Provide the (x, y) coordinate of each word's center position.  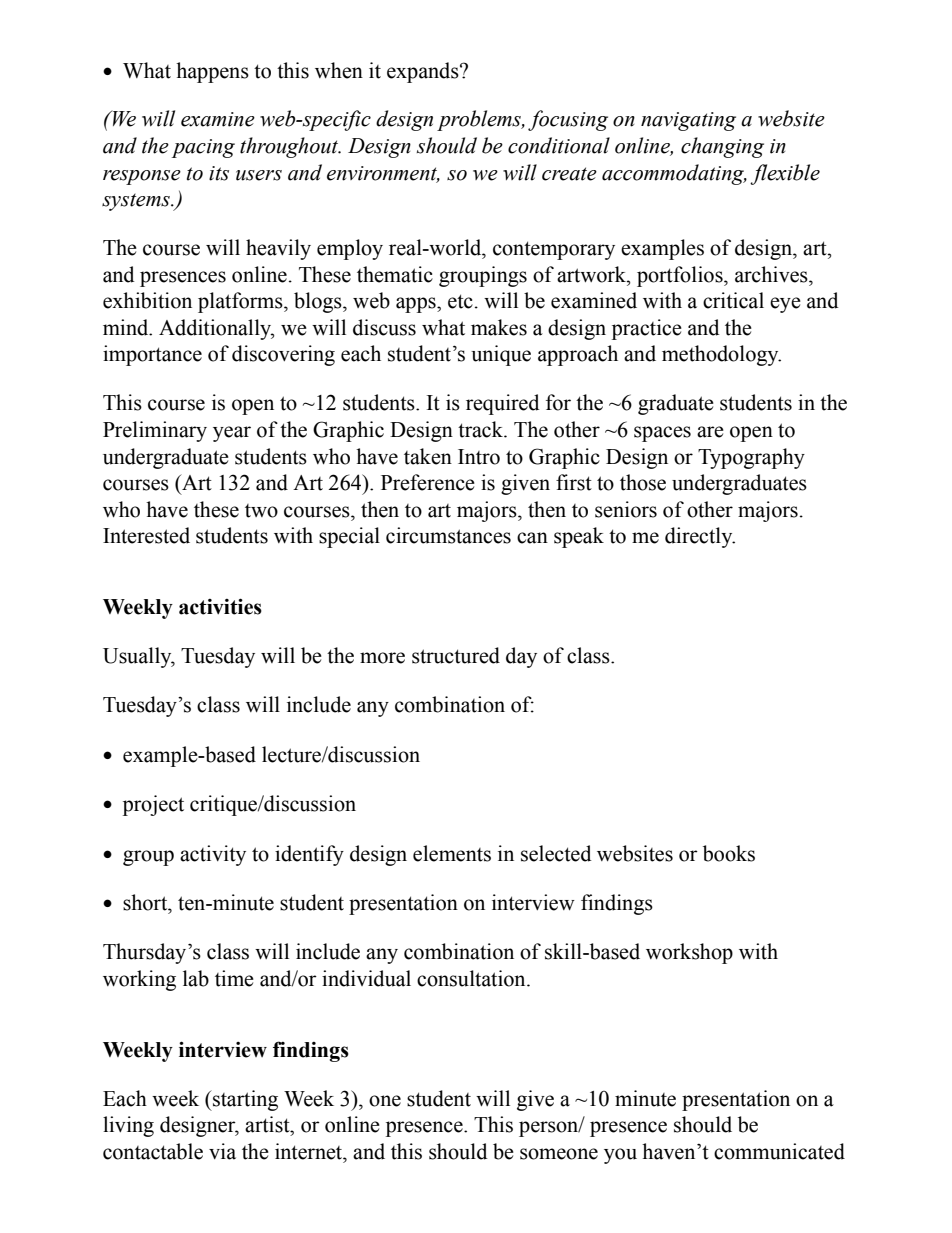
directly (700, 537)
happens (212, 72)
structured (456, 655)
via (222, 1151)
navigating (688, 121)
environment (383, 174)
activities (220, 606)
